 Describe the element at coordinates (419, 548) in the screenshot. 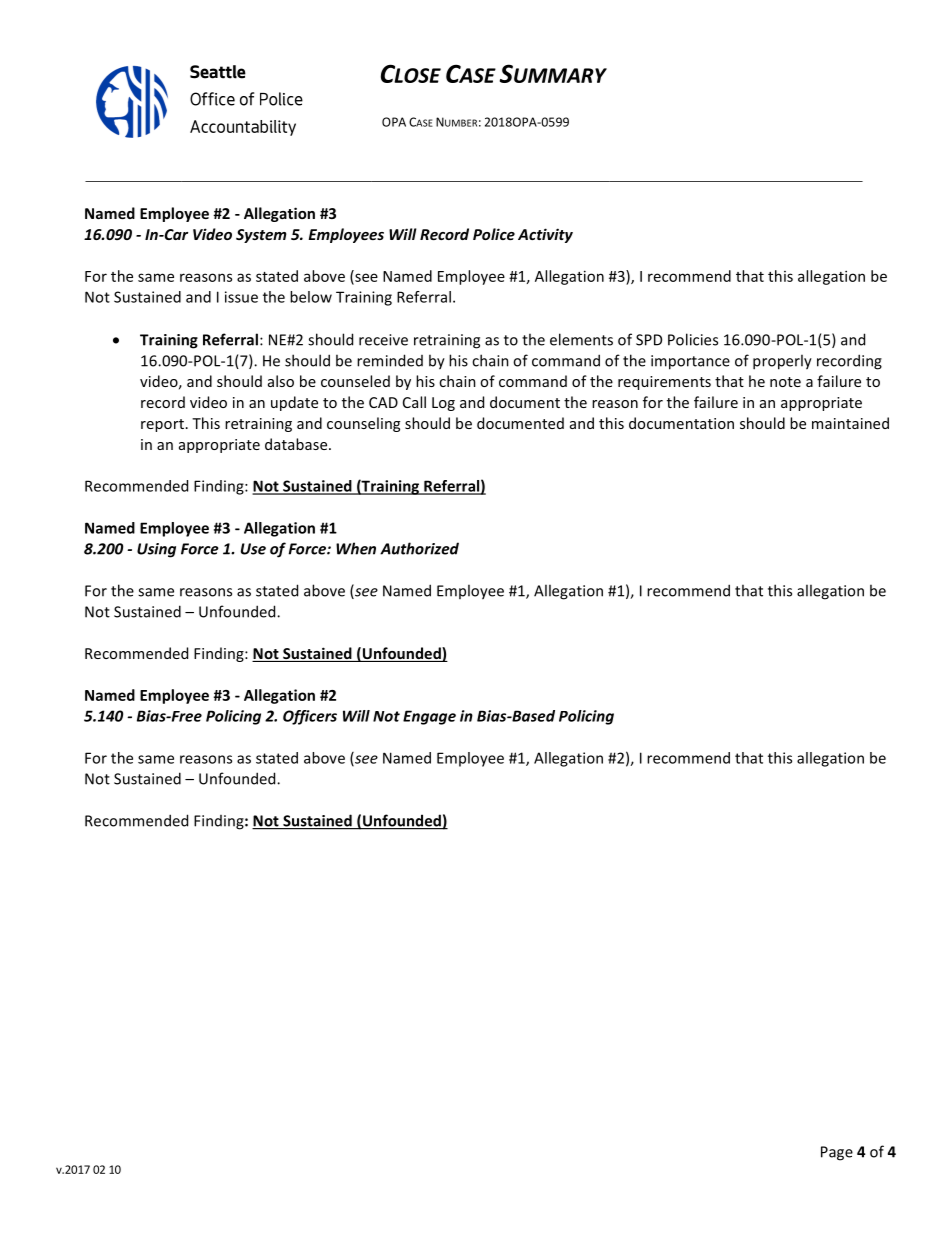

I see `Authorized` at that location.
